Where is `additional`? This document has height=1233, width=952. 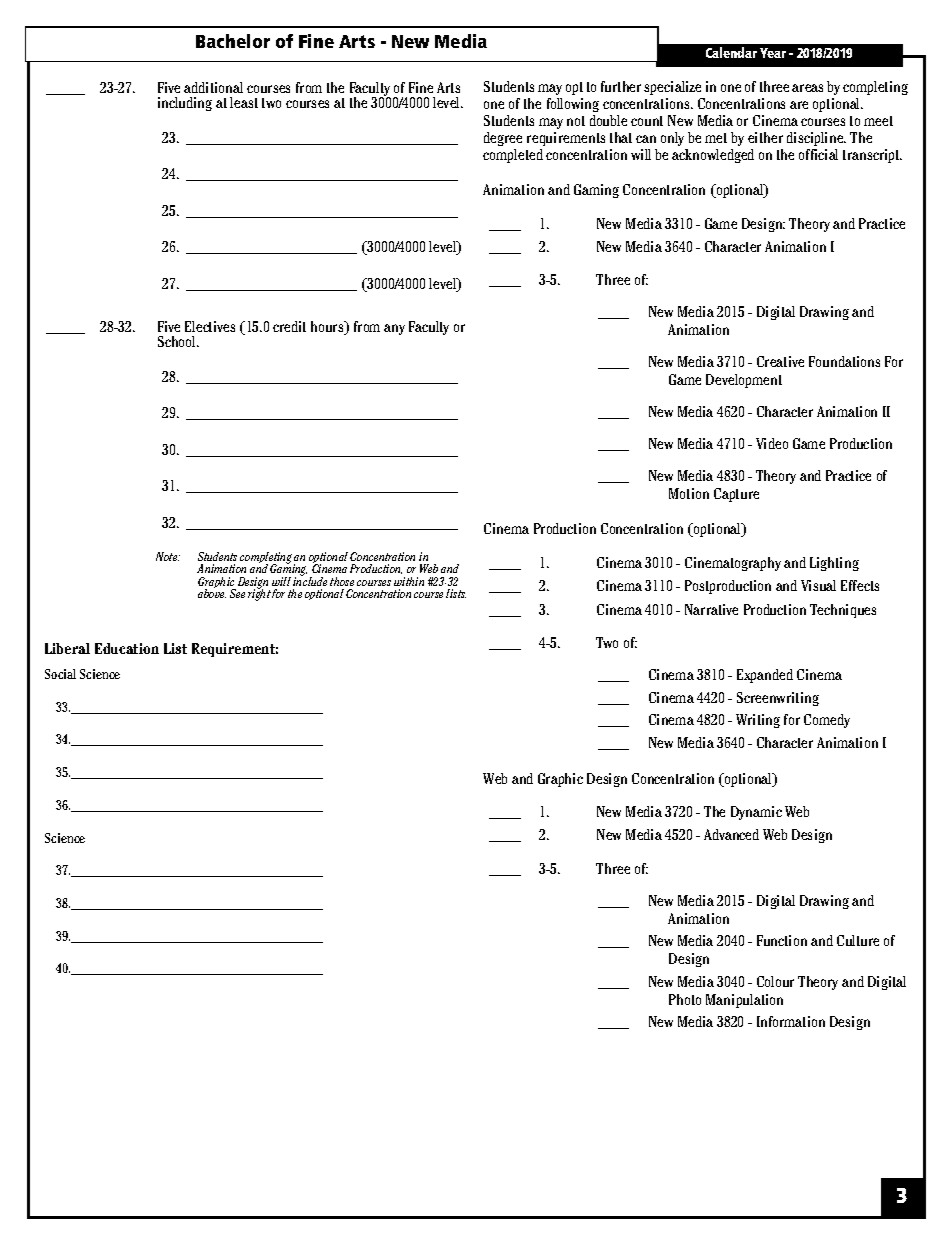
additional is located at coordinates (213, 87).
